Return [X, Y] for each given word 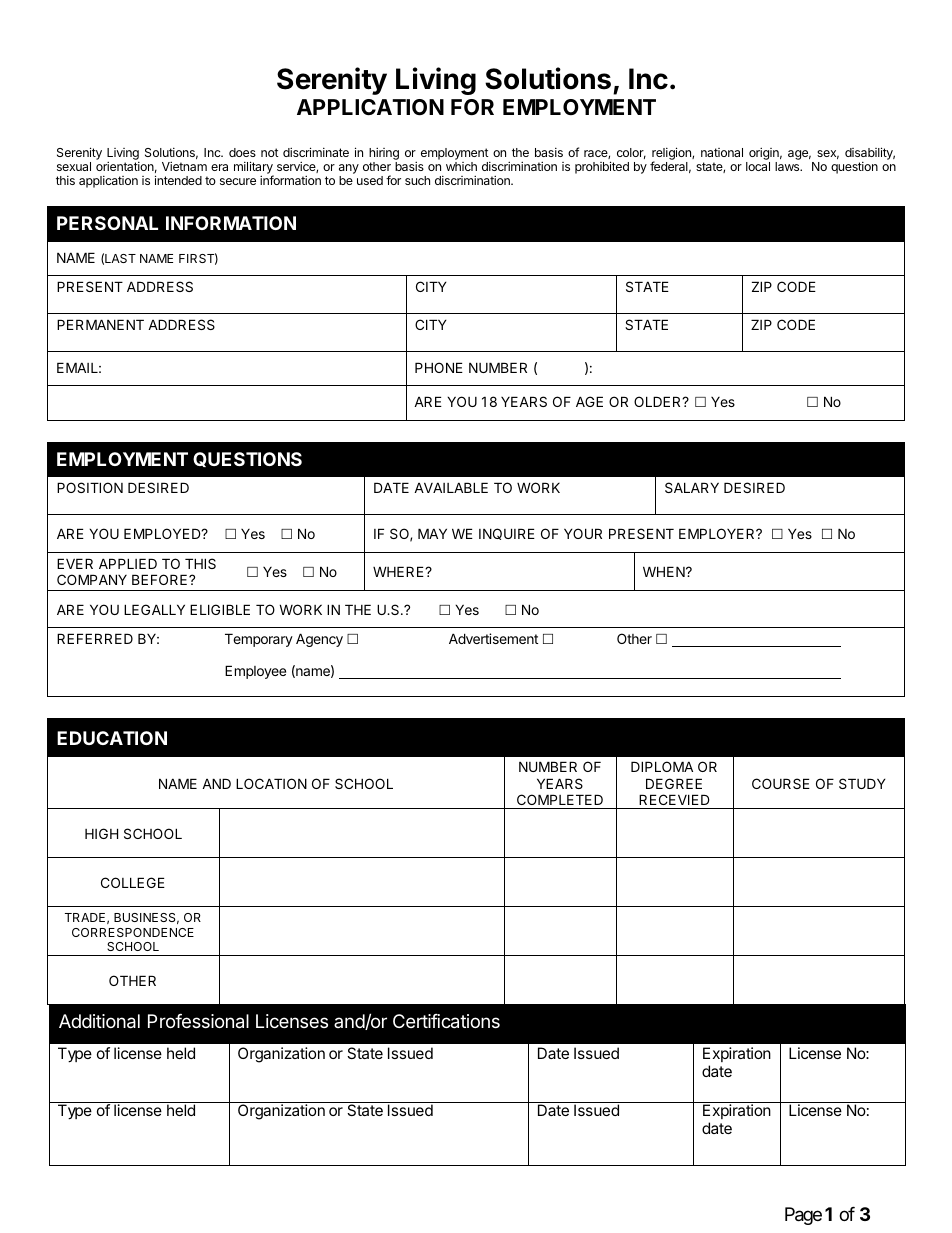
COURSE [781, 783]
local [758, 166]
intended [178, 180]
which [461, 166]
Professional [198, 1021]
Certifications [446, 1021]
